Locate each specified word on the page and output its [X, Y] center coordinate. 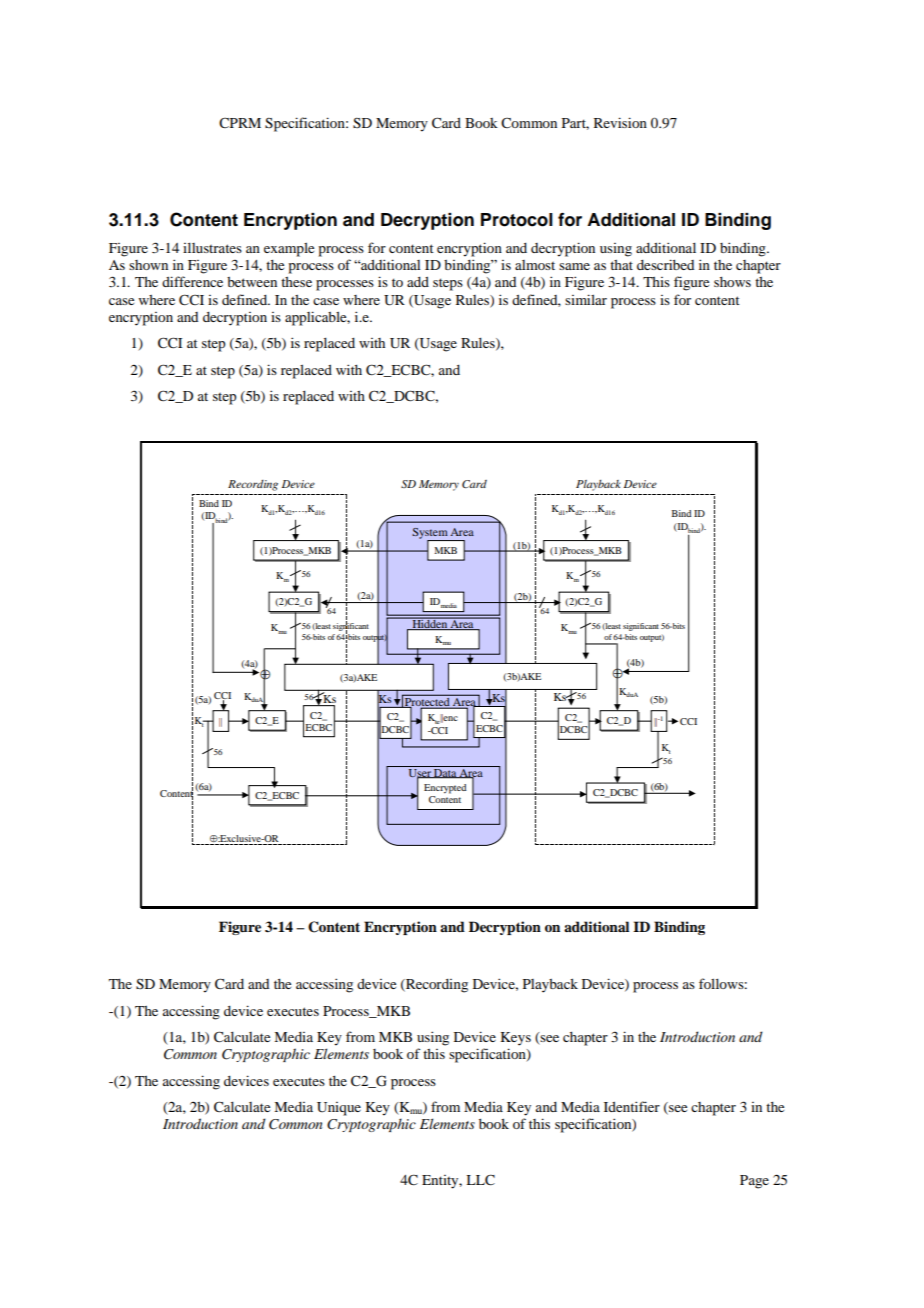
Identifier [632, 1106]
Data [445, 773]
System [431, 534]
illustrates [212, 248]
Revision [620, 122]
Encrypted [445, 789]
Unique [339, 1109]
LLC [480, 1180]
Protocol [517, 220]
